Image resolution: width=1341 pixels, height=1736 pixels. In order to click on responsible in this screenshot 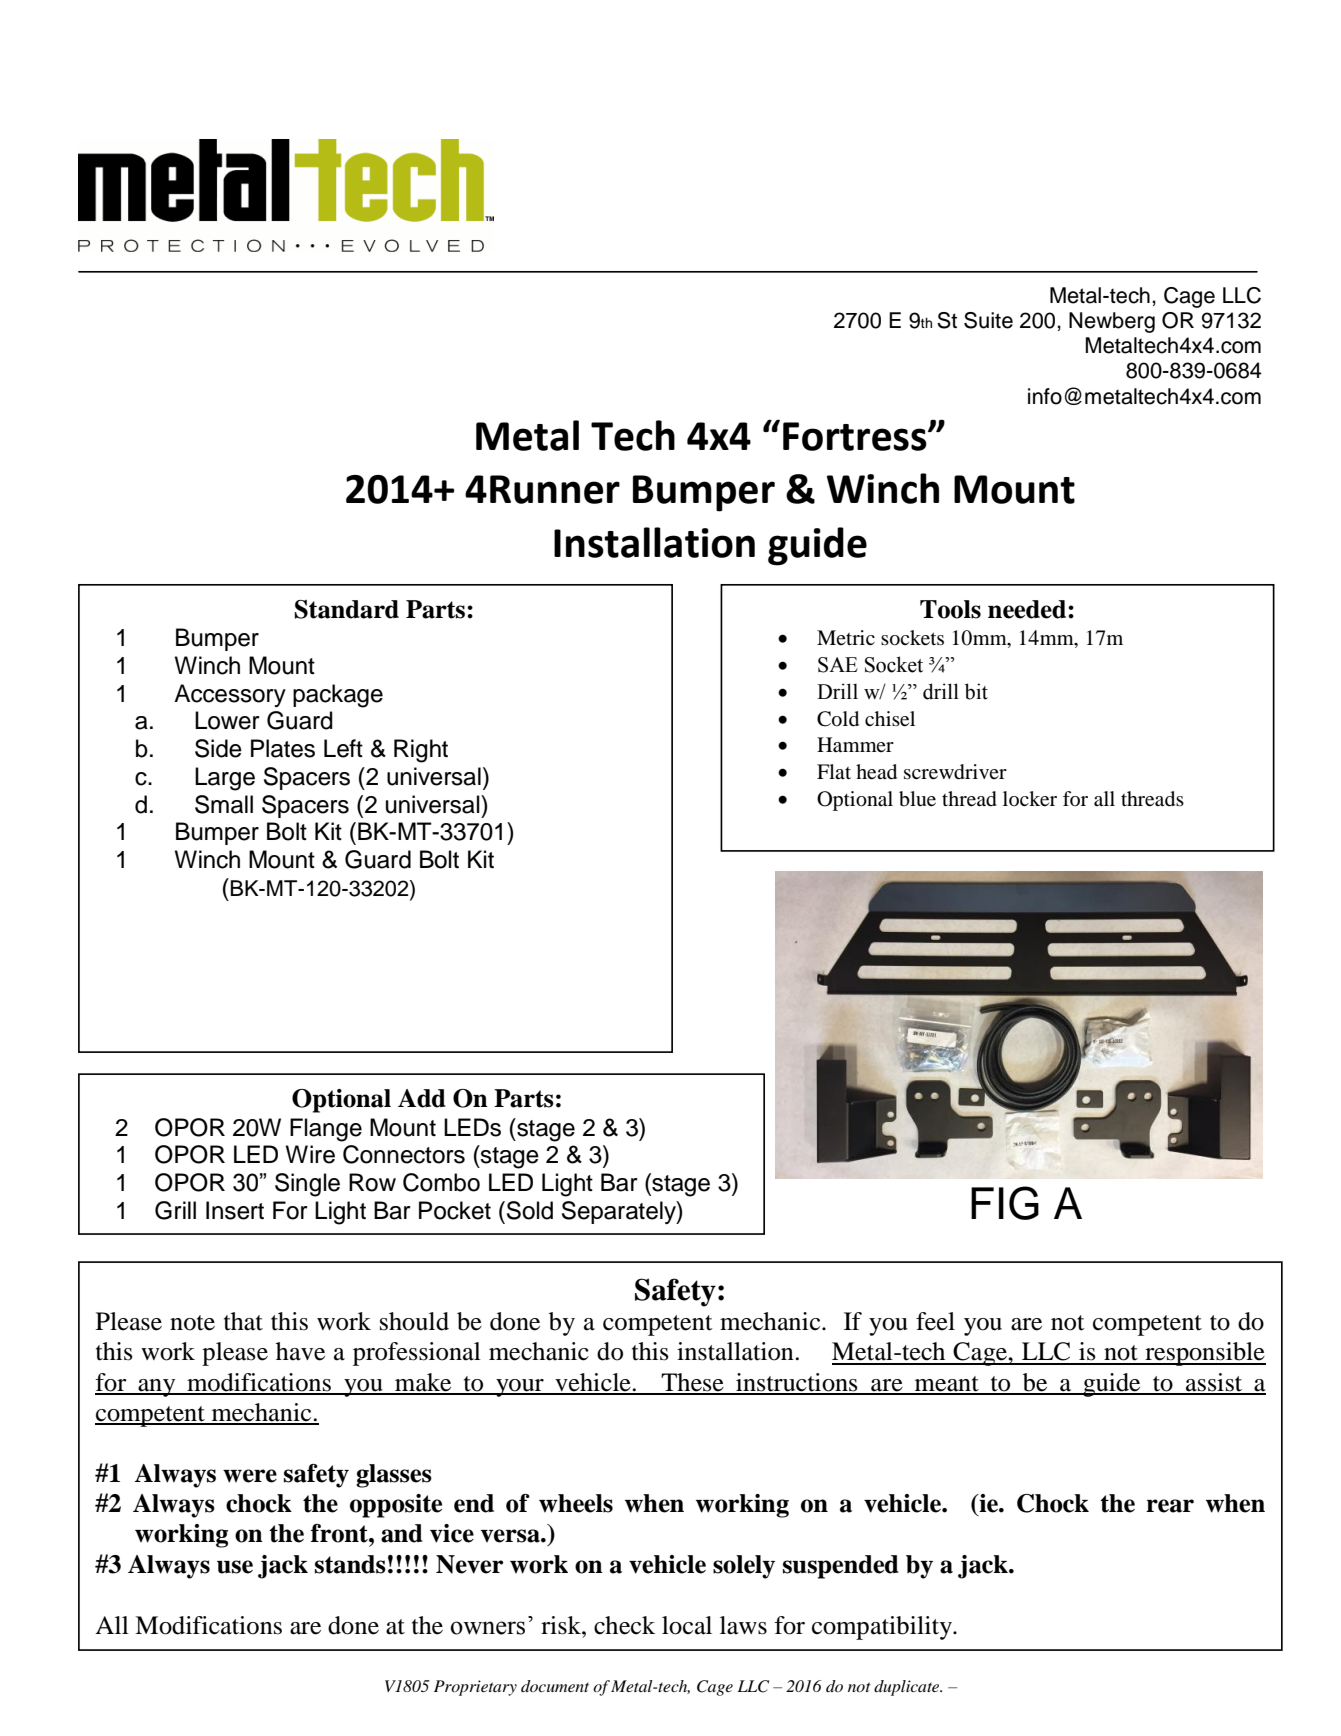, I will do `click(1204, 1354)`.
